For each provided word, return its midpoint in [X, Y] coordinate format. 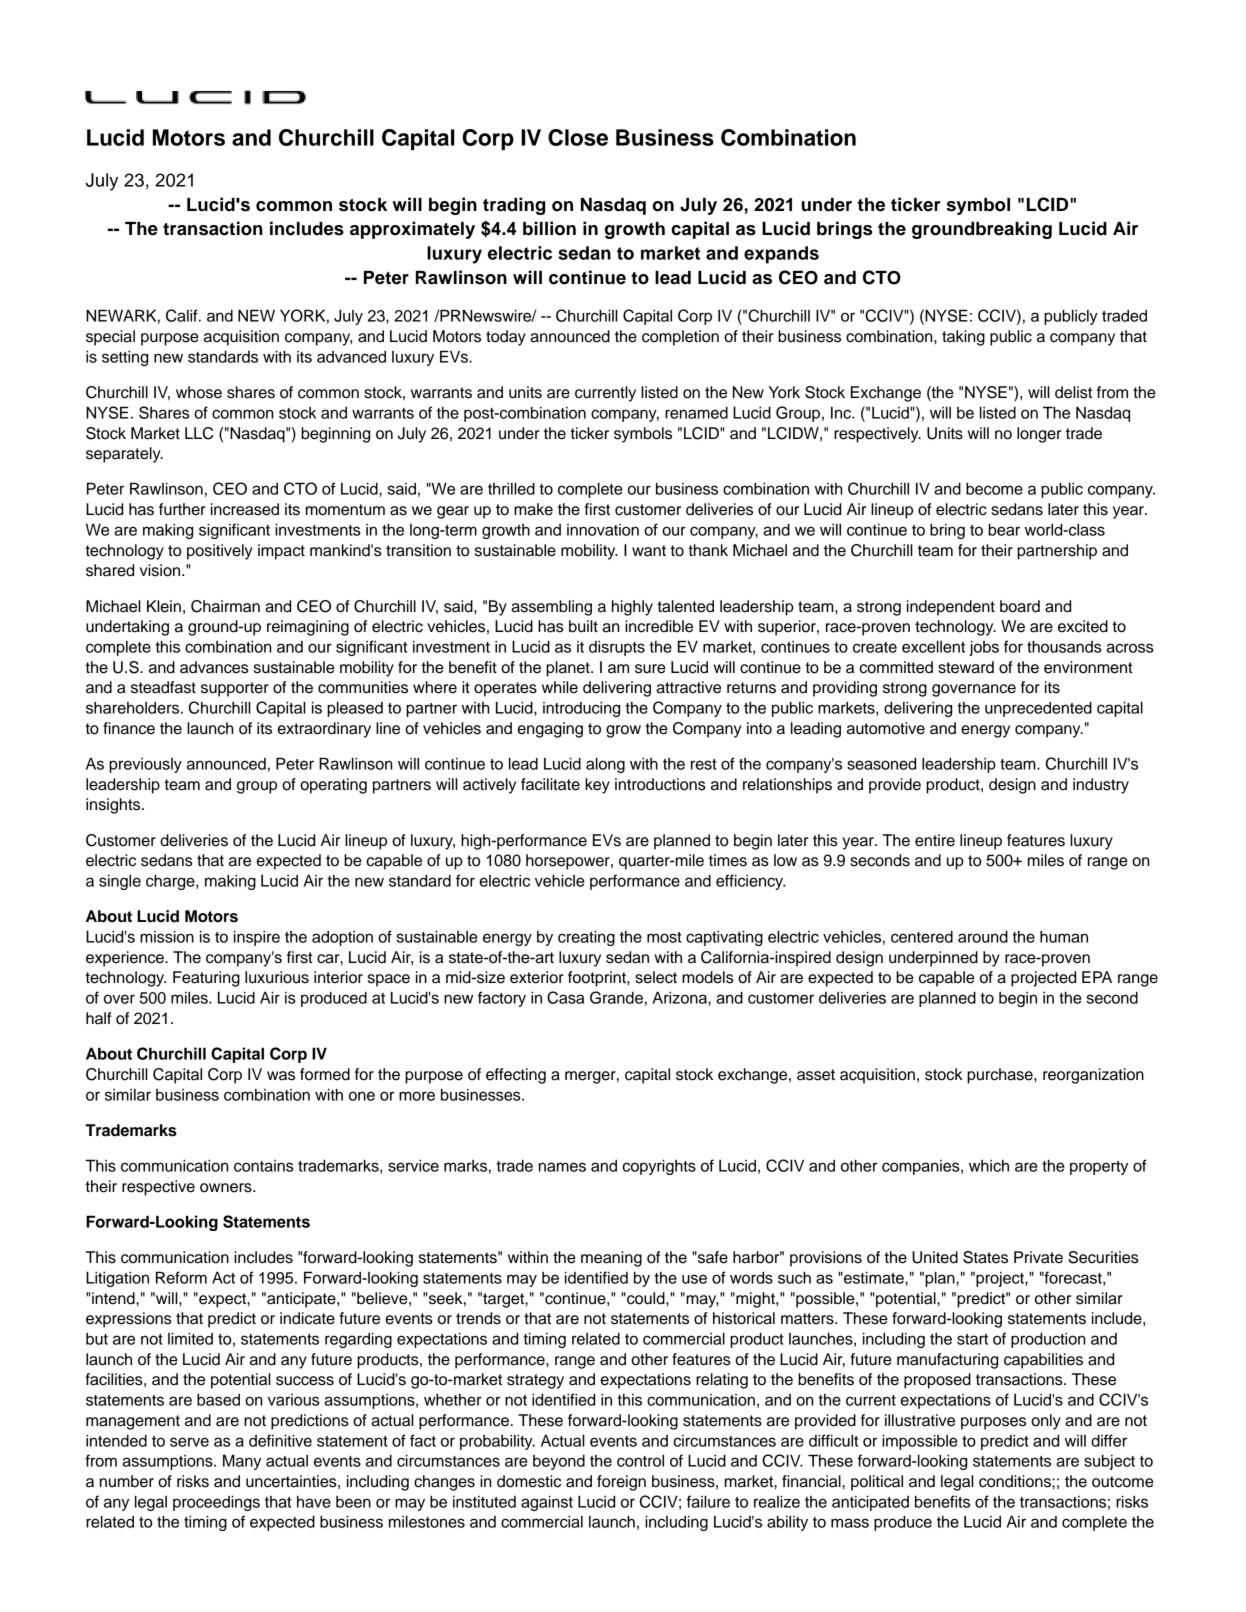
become [994, 488]
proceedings [216, 1503]
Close [578, 137]
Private [1038, 1257]
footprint [598, 979]
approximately [412, 230]
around [983, 936]
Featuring [206, 979]
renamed [696, 413]
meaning [611, 1259]
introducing [581, 709]
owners [227, 1188]
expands [781, 255]
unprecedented [1038, 709]
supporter [235, 689]
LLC [199, 433]
